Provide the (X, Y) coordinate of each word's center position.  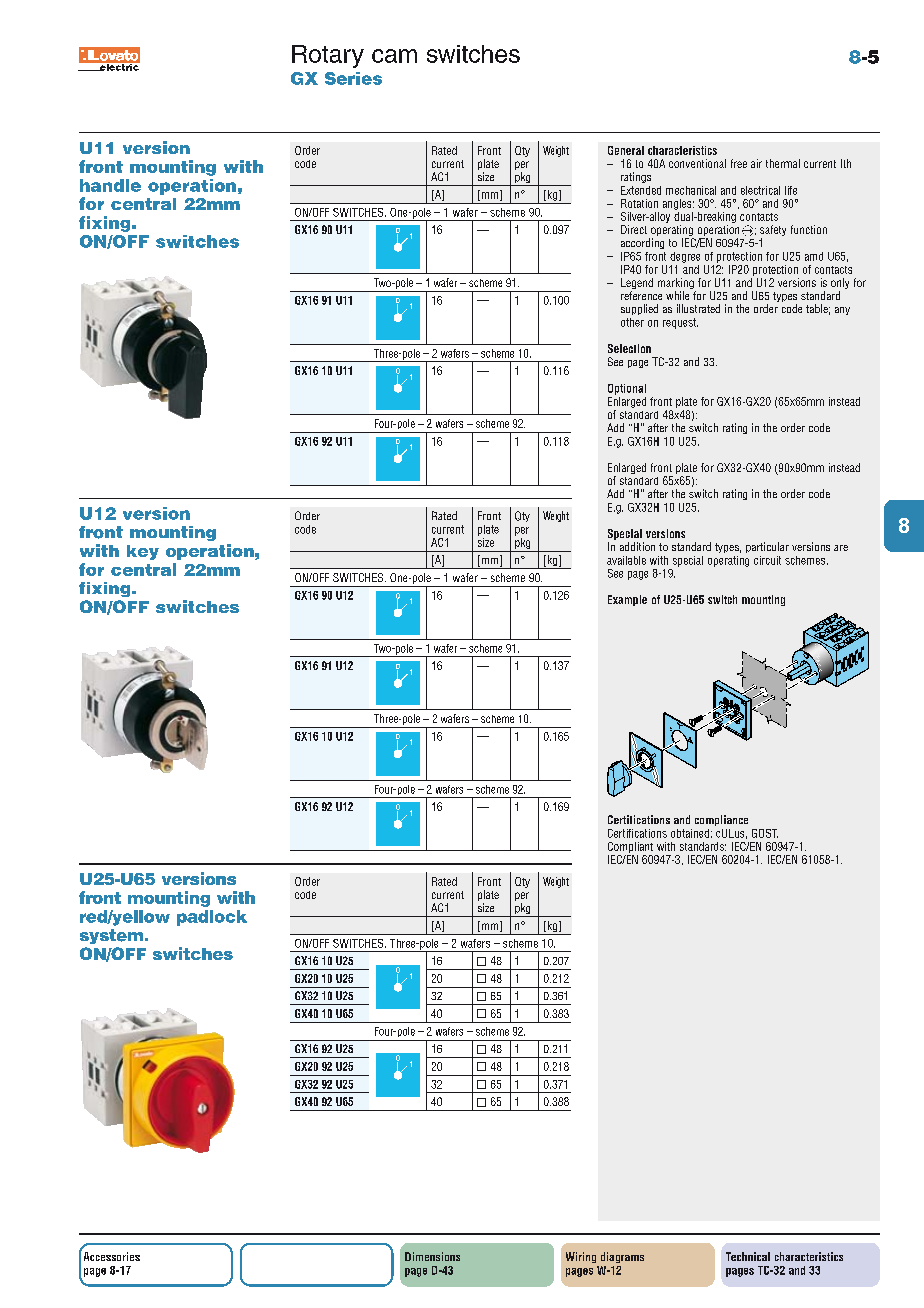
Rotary (328, 56)
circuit (767, 560)
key (143, 552)
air (756, 163)
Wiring (581, 1257)
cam (394, 56)
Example (627, 600)
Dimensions (432, 1256)
